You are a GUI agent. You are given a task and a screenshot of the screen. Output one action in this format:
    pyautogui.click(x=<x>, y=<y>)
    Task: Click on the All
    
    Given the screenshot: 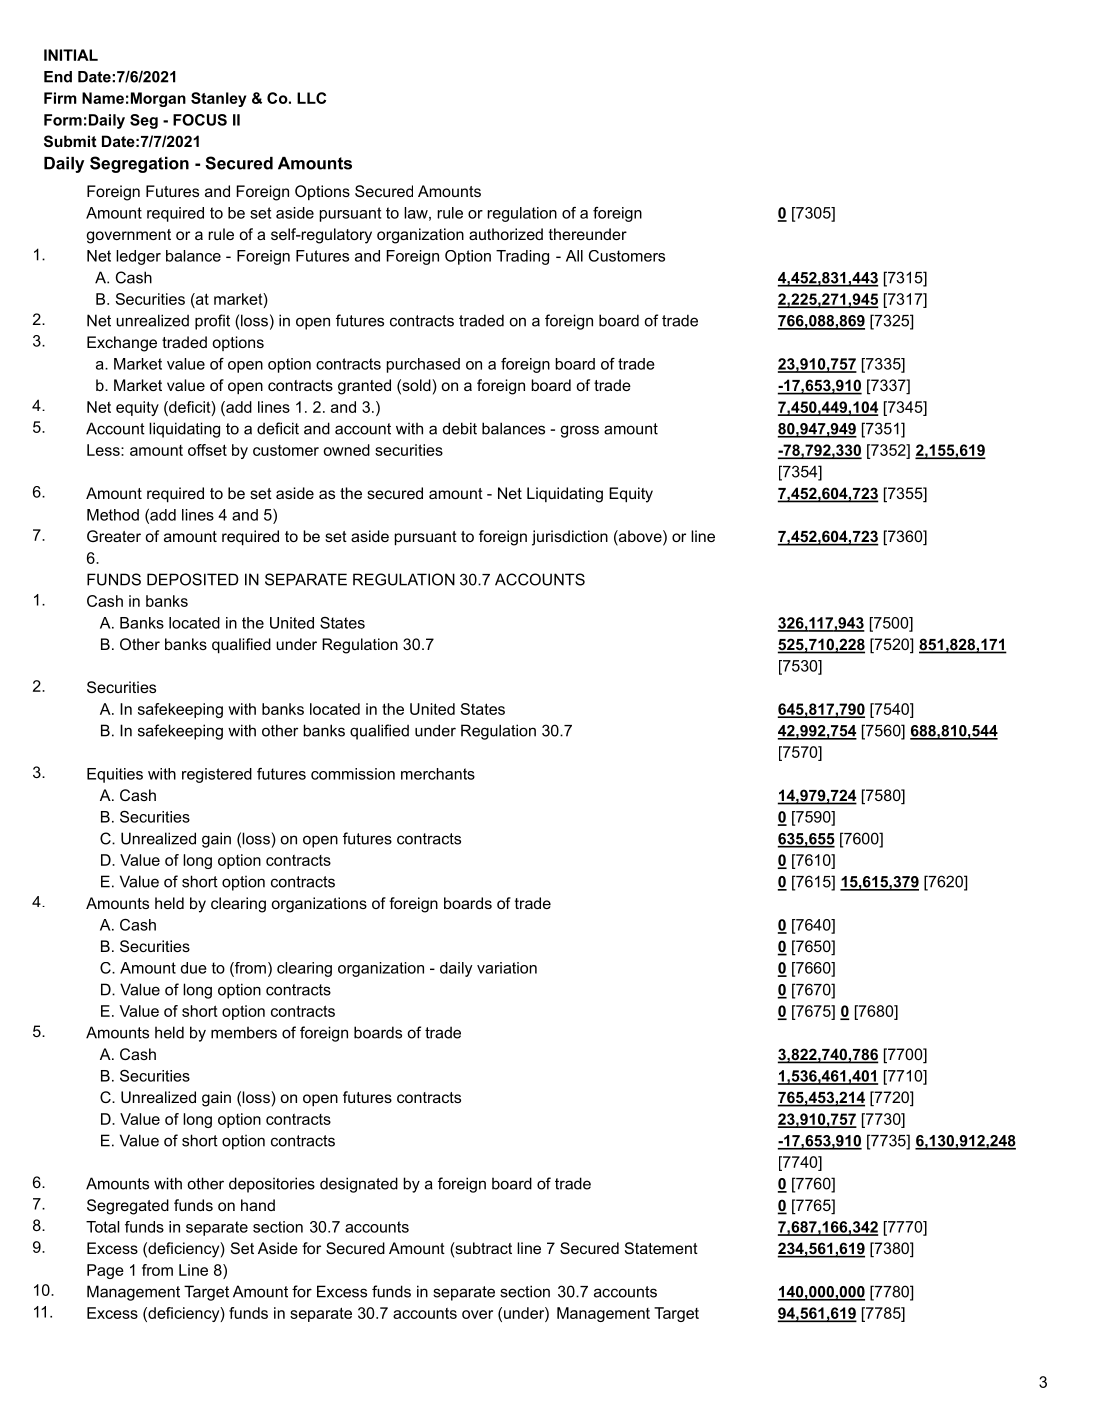 What is the action you would take?
    pyautogui.click(x=574, y=256)
